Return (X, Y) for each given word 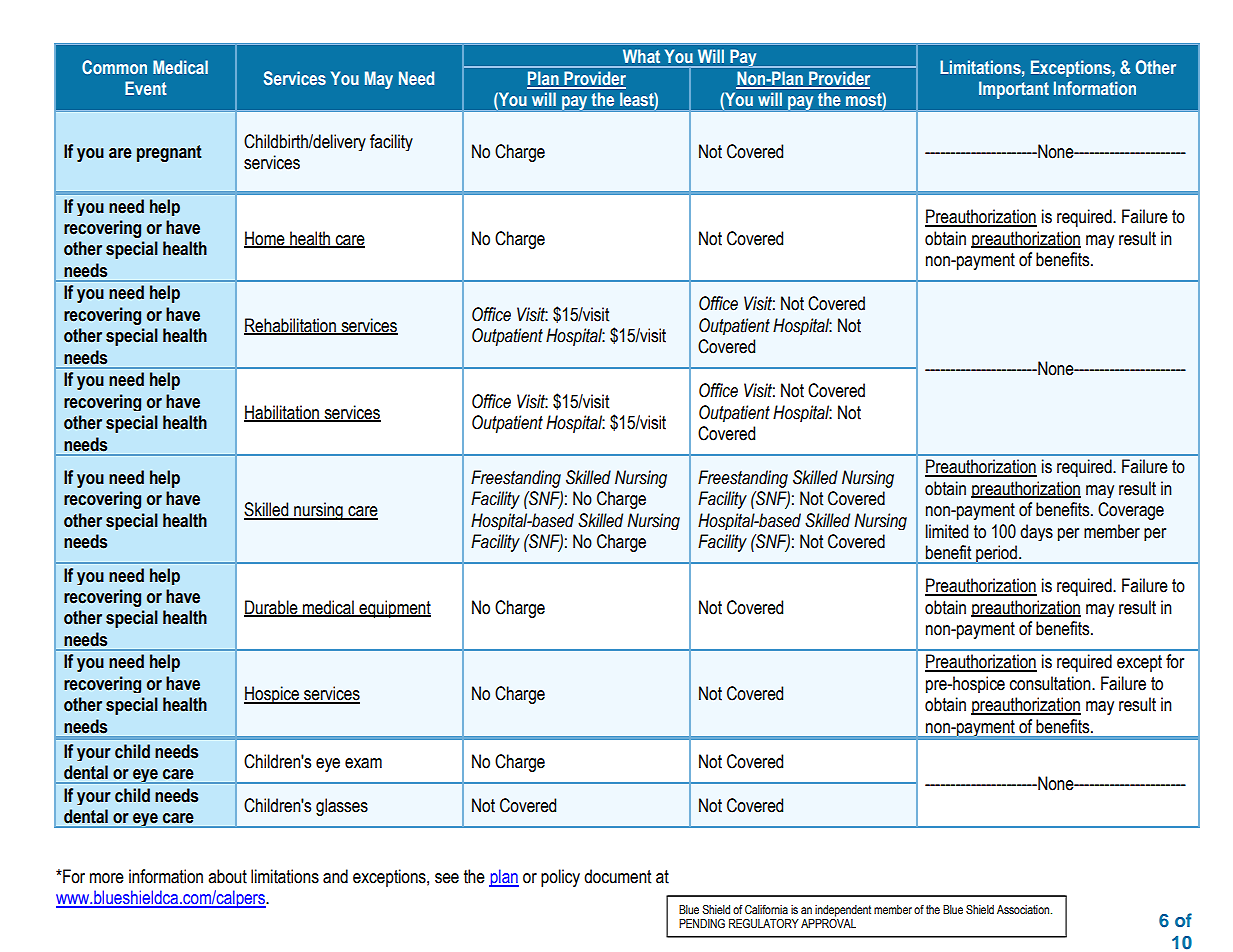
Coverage (1131, 511)
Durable (272, 608)
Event (146, 88)
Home (265, 239)
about (227, 876)
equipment (394, 609)
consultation (1051, 683)
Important (1014, 90)
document (617, 876)
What (641, 56)
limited (947, 531)
